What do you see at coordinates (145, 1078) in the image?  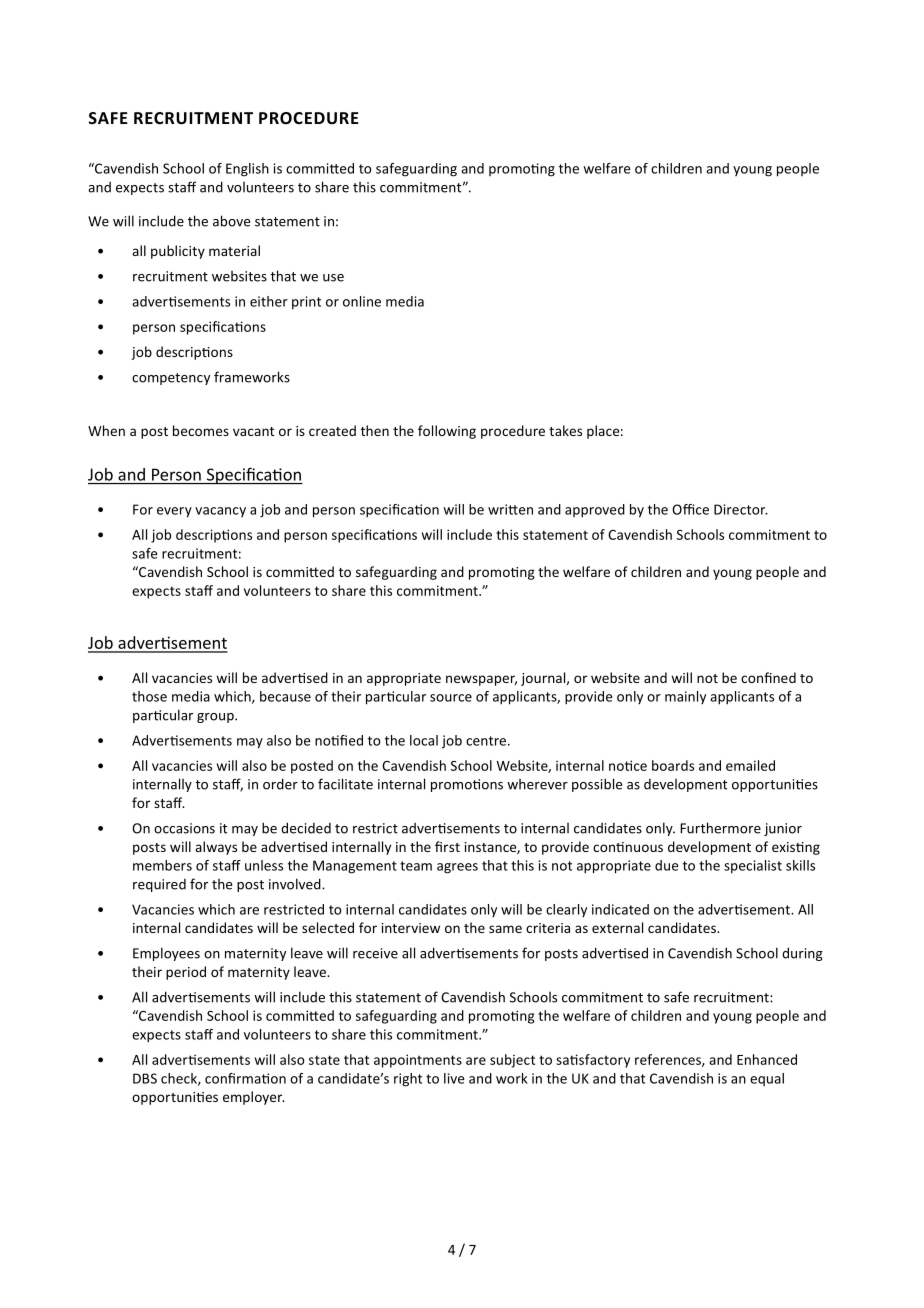 I see `DBS` at bounding box center [145, 1078].
